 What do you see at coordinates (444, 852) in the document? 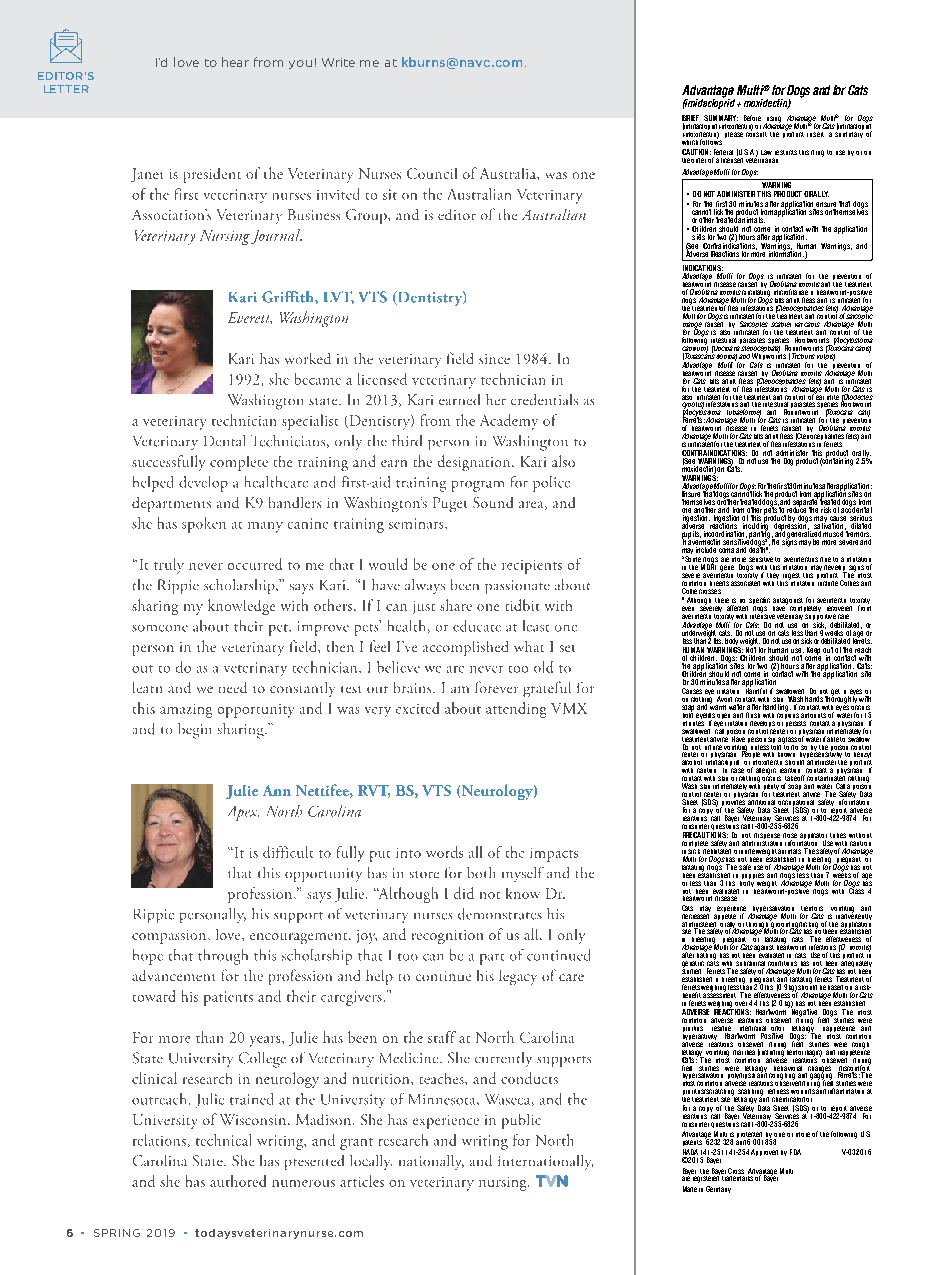
I see `words` at bounding box center [444, 852].
